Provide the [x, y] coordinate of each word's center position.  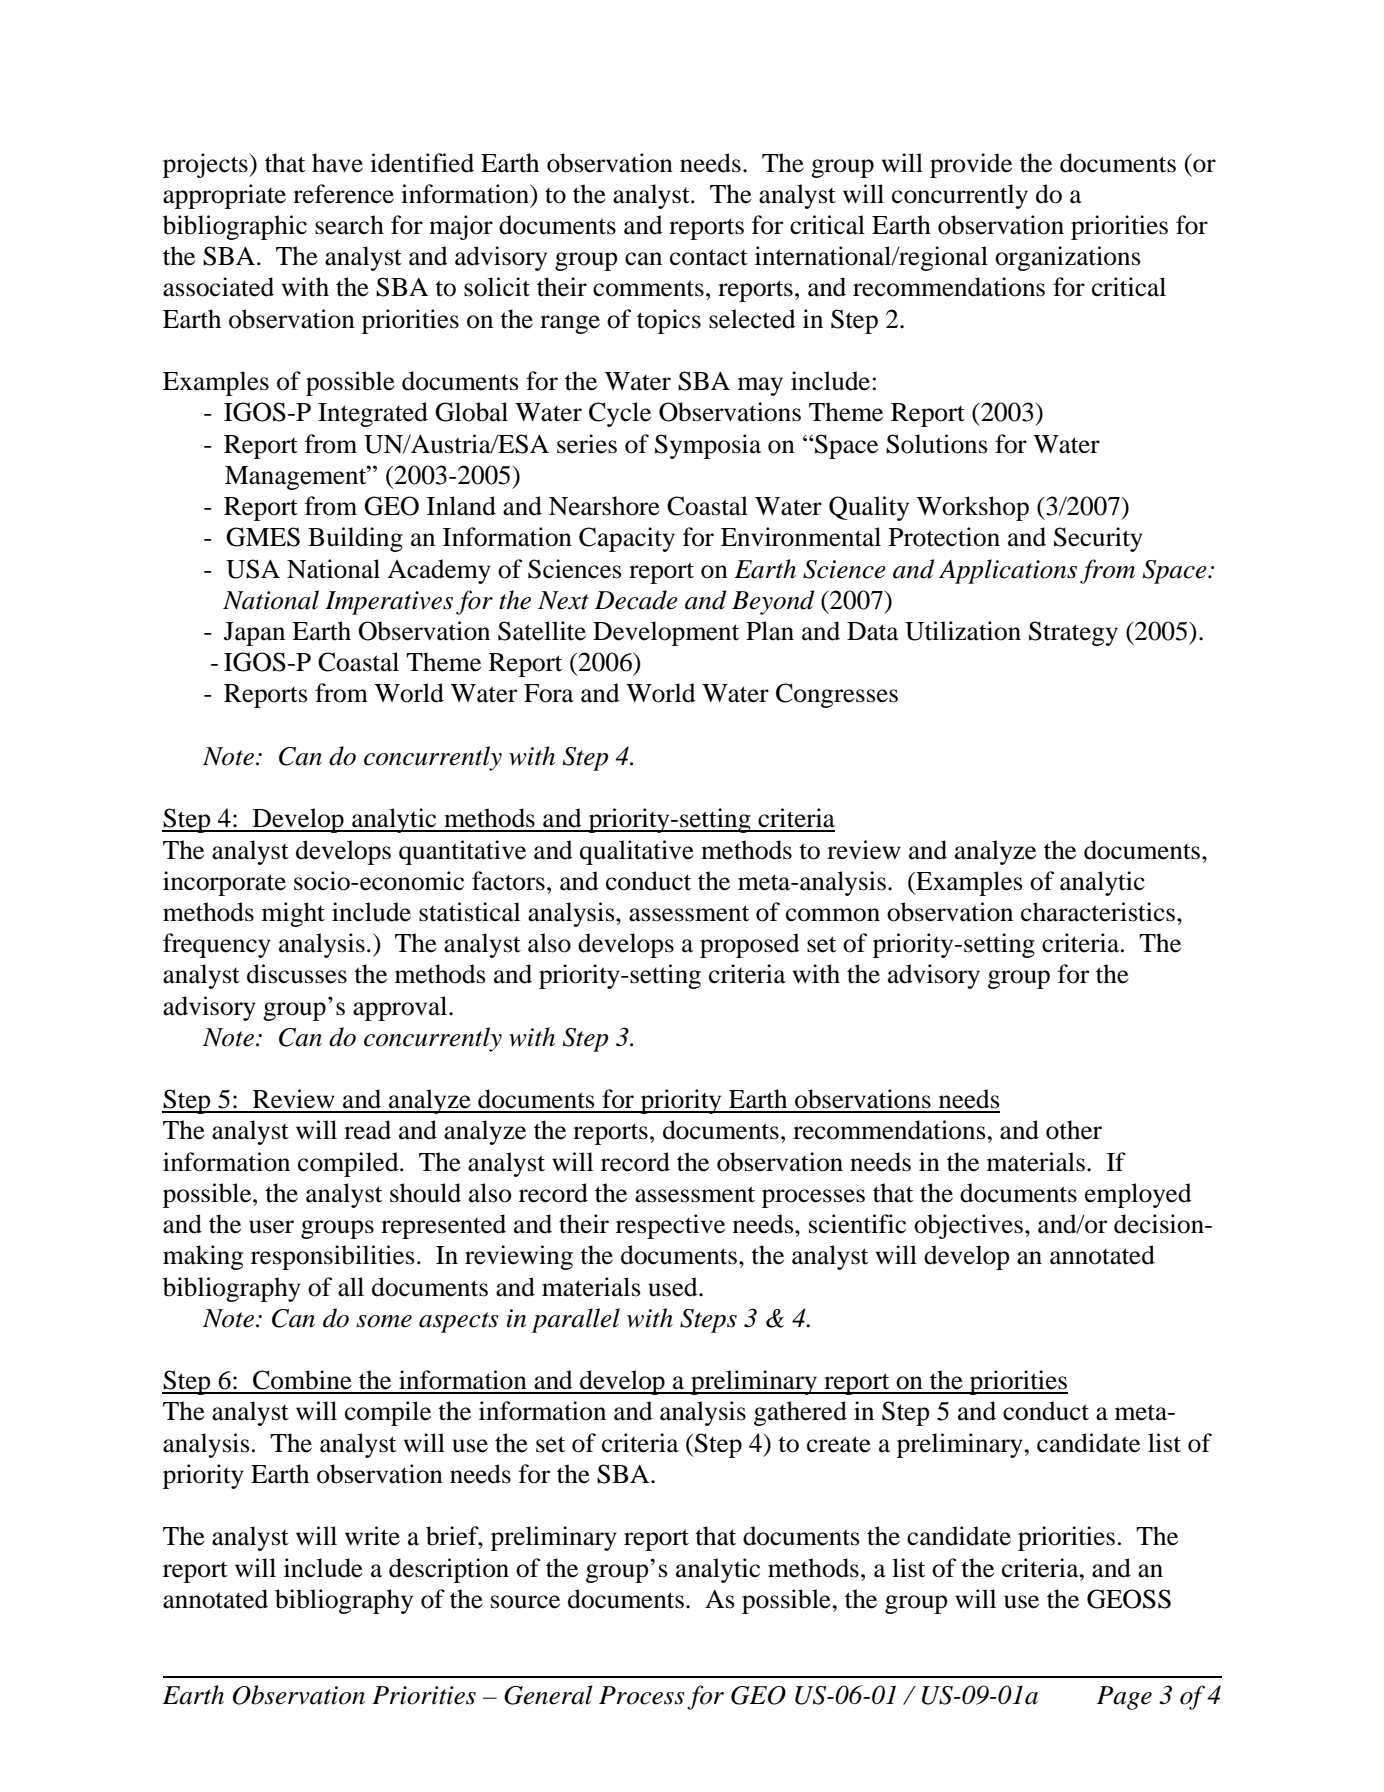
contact [709, 257]
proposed [750, 945]
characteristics [1098, 912]
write [372, 1536]
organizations [1068, 258]
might [293, 914]
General [548, 1695]
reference [343, 194]
